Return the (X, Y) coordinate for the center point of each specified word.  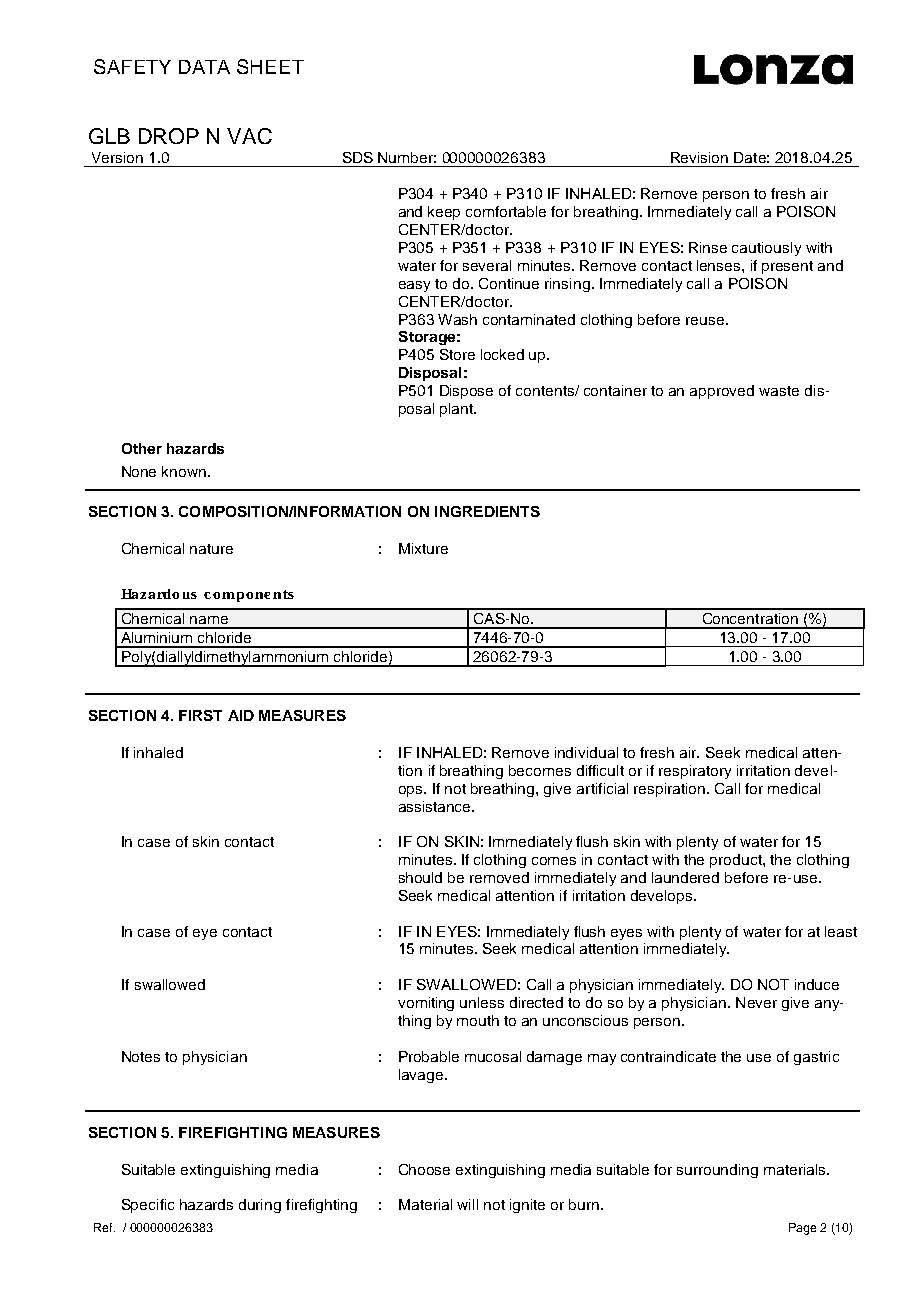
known (184, 471)
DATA (204, 67)
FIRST (200, 715)
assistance (436, 806)
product (737, 861)
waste (779, 391)
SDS (358, 157)
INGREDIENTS (487, 511)
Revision (699, 157)
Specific (148, 1206)
